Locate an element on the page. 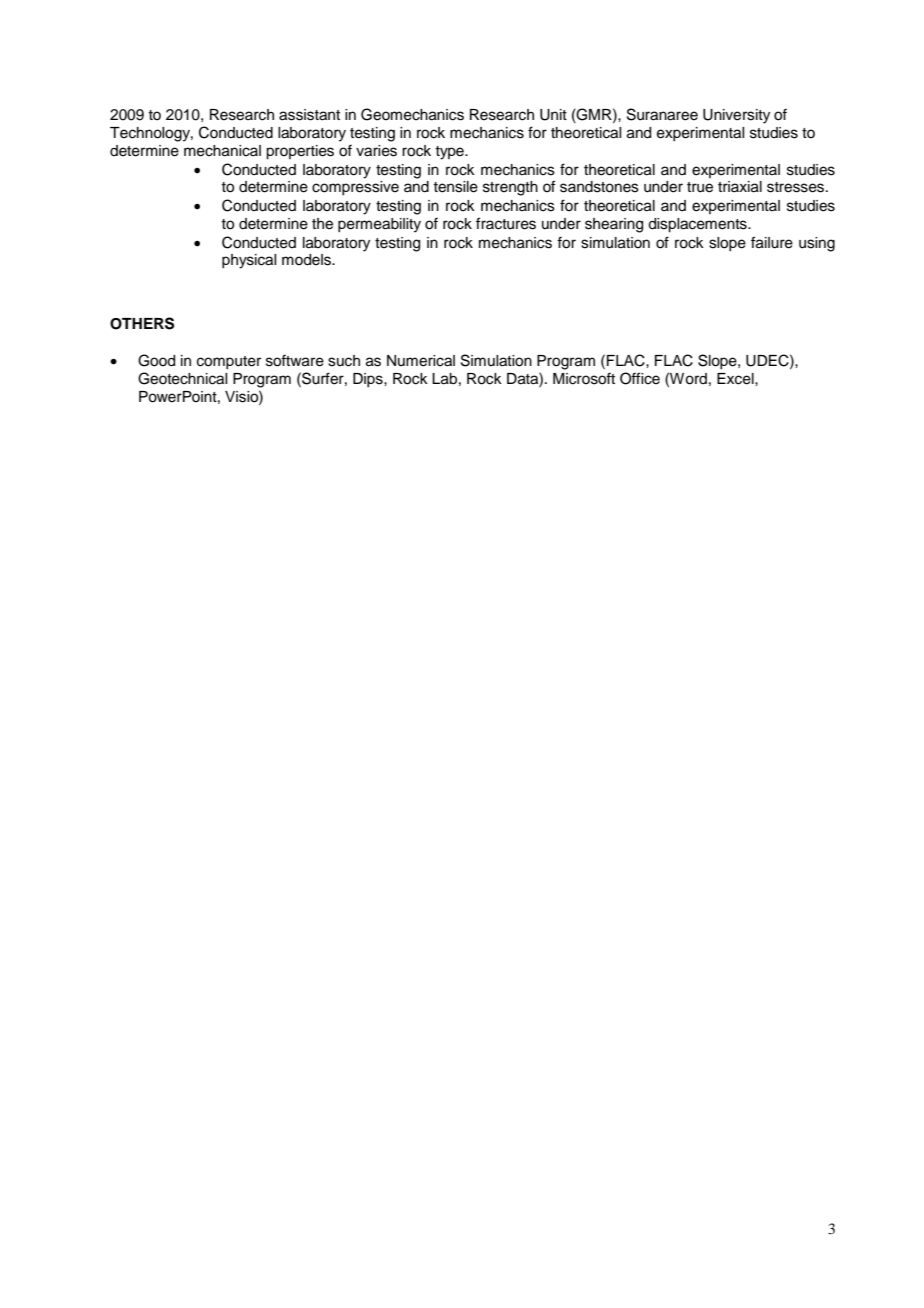 The height and width of the document is (1308, 924). failure is located at coordinates (772, 242).
